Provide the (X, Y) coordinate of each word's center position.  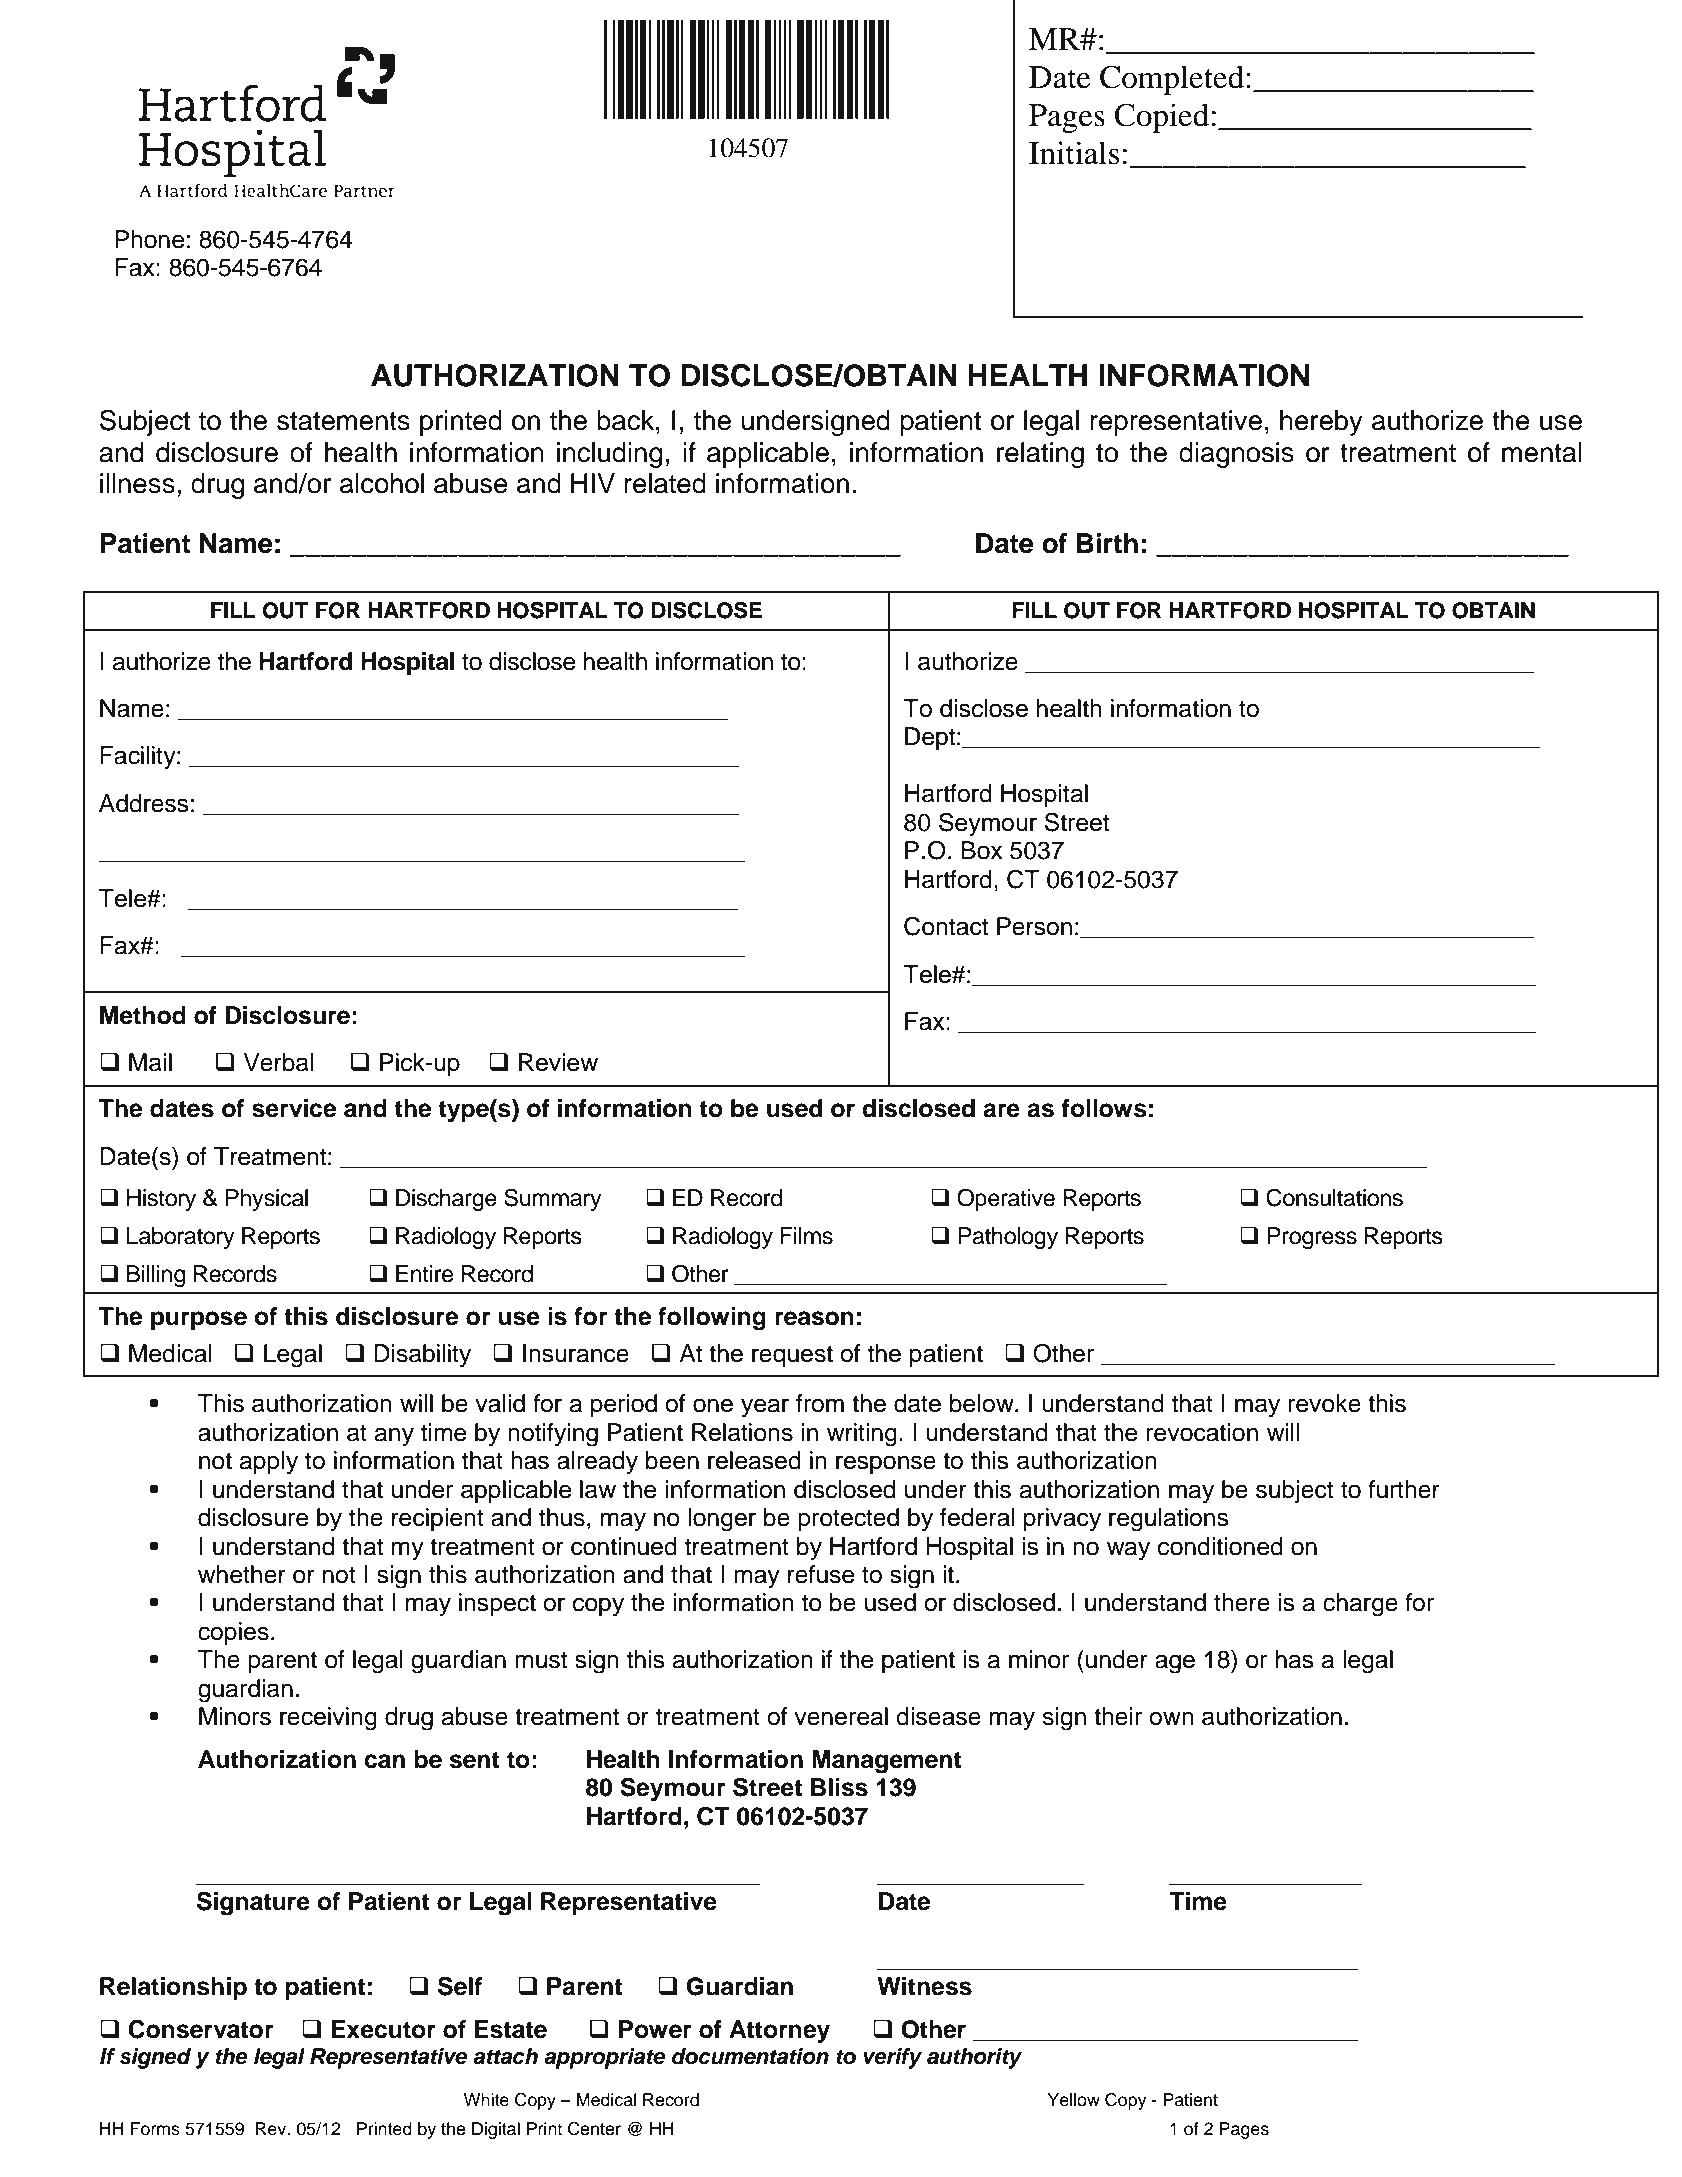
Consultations (1334, 1197)
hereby (1321, 423)
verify (893, 2058)
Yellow (1073, 2100)
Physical (267, 1200)
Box (982, 850)
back (627, 420)
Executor (383, 2029)
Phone (150, 239)
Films (806, 1236)
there (1242, 1602)
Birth (1107, 543)
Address (144, 803)
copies (233, 1633)
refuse (821, 1574)
